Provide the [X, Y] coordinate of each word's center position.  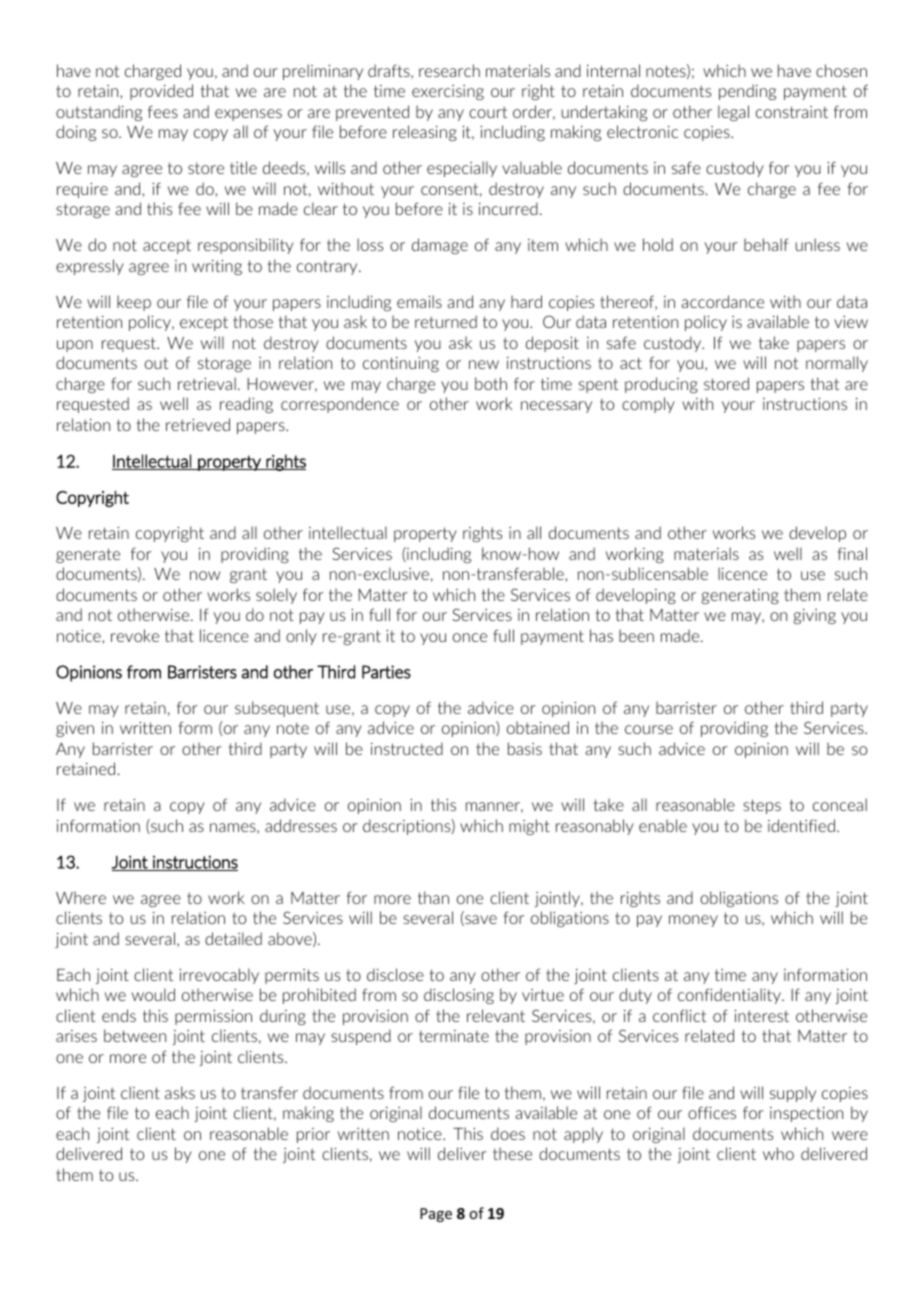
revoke [135, 635]
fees [163, 111]
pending [747, 92]
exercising [448, 92]
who [778, 1153]
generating [740, 596]
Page [436, 1215]
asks [180, 1092]
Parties [386, 672]
